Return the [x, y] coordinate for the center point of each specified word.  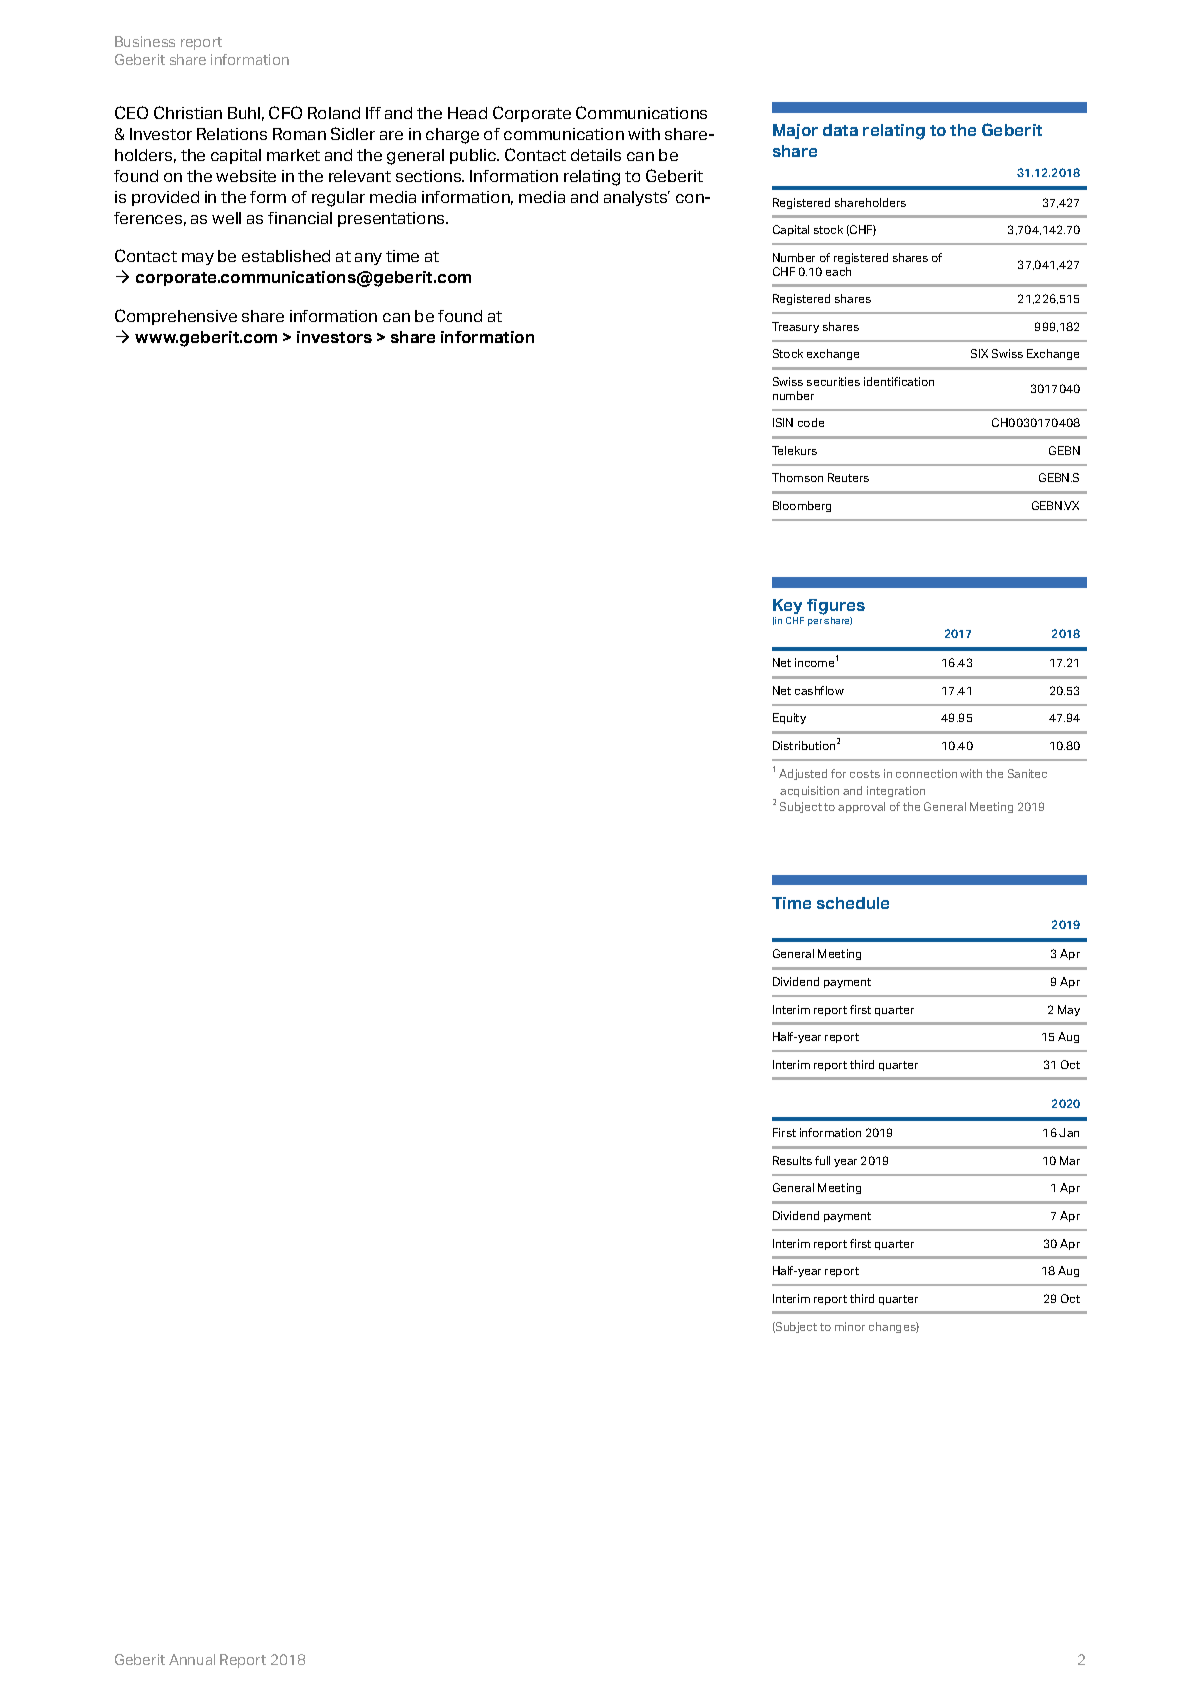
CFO [285, 112]
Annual [192, 1659]
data [840, 130]
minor [850, 1326]
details [596, 155]
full [822, 1160]
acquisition [809, 791]
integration [896, 791]
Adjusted [803, 774]
